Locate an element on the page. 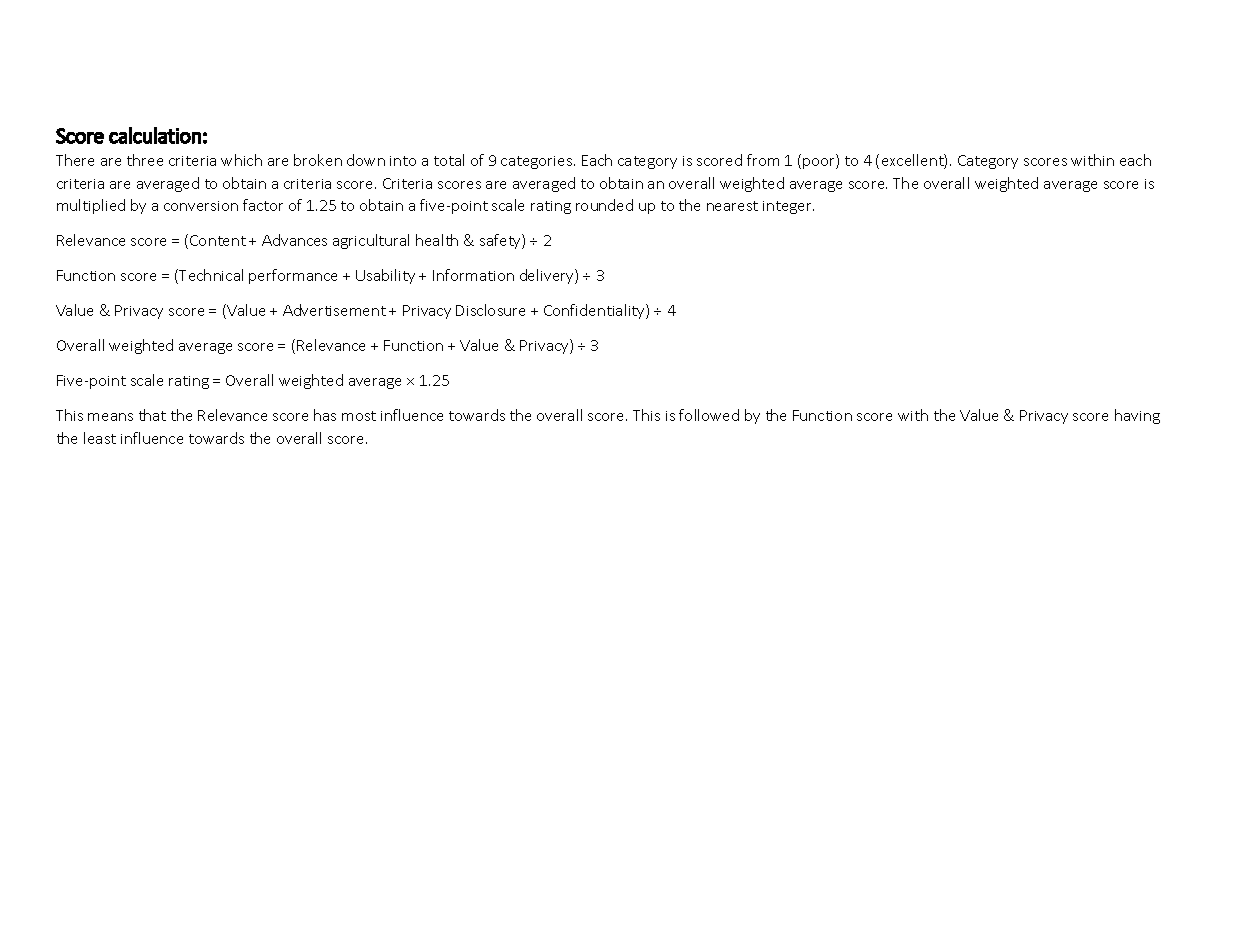 This document has height=952, width=1233. calculation is located at coordinates (155, 135).
